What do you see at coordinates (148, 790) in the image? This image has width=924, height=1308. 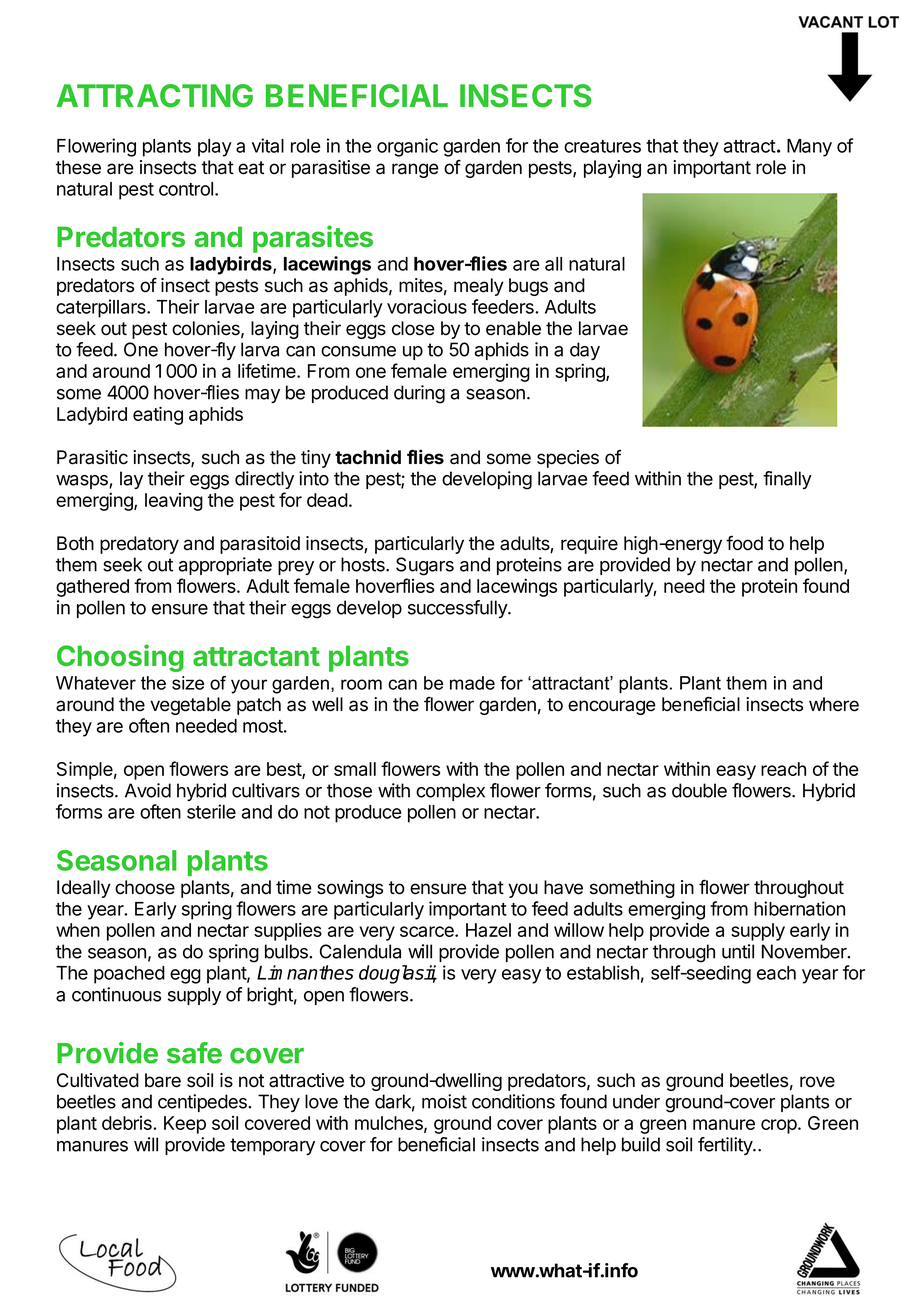 I see `Avoid` at bounding box center [148, 790].
